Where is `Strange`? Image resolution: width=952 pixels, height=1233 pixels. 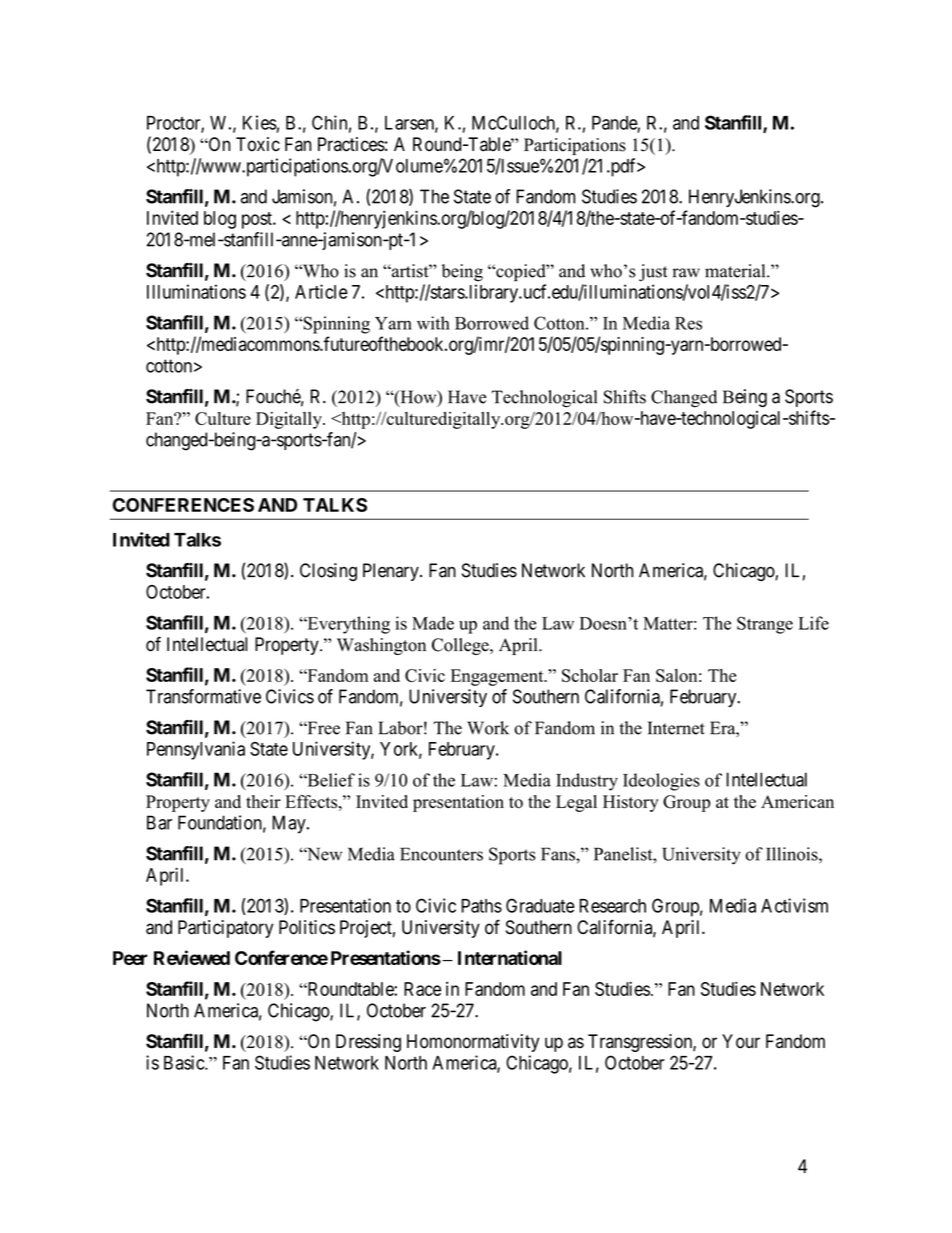
Strange is located at coordinates (765, 625).
